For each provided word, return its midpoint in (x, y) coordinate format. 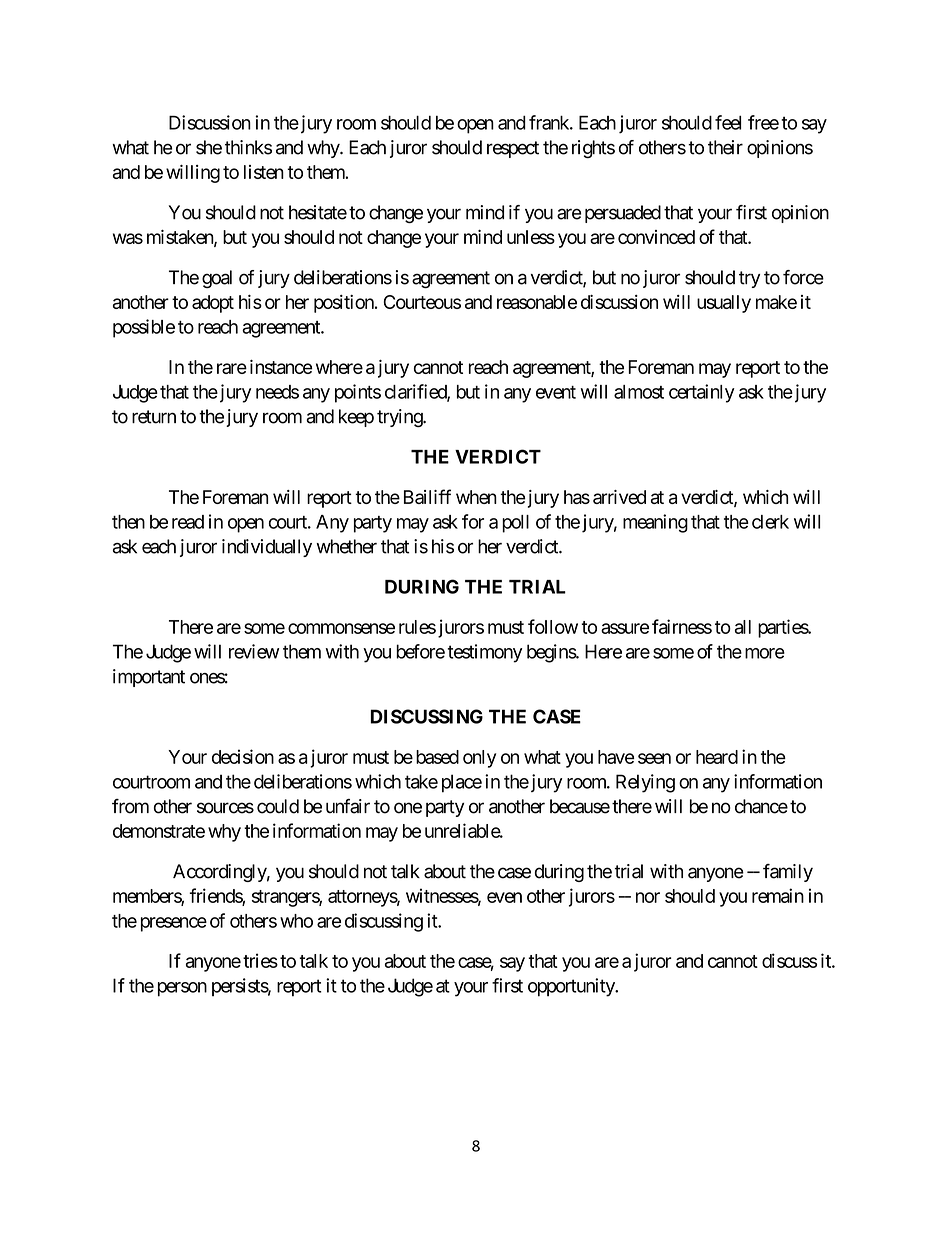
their (725, 147)
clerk (770, 522)
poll (515, 524)
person (182, 989)
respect (513, 149)
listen (264, 172)
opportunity (572, 987)
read (188, 522)
